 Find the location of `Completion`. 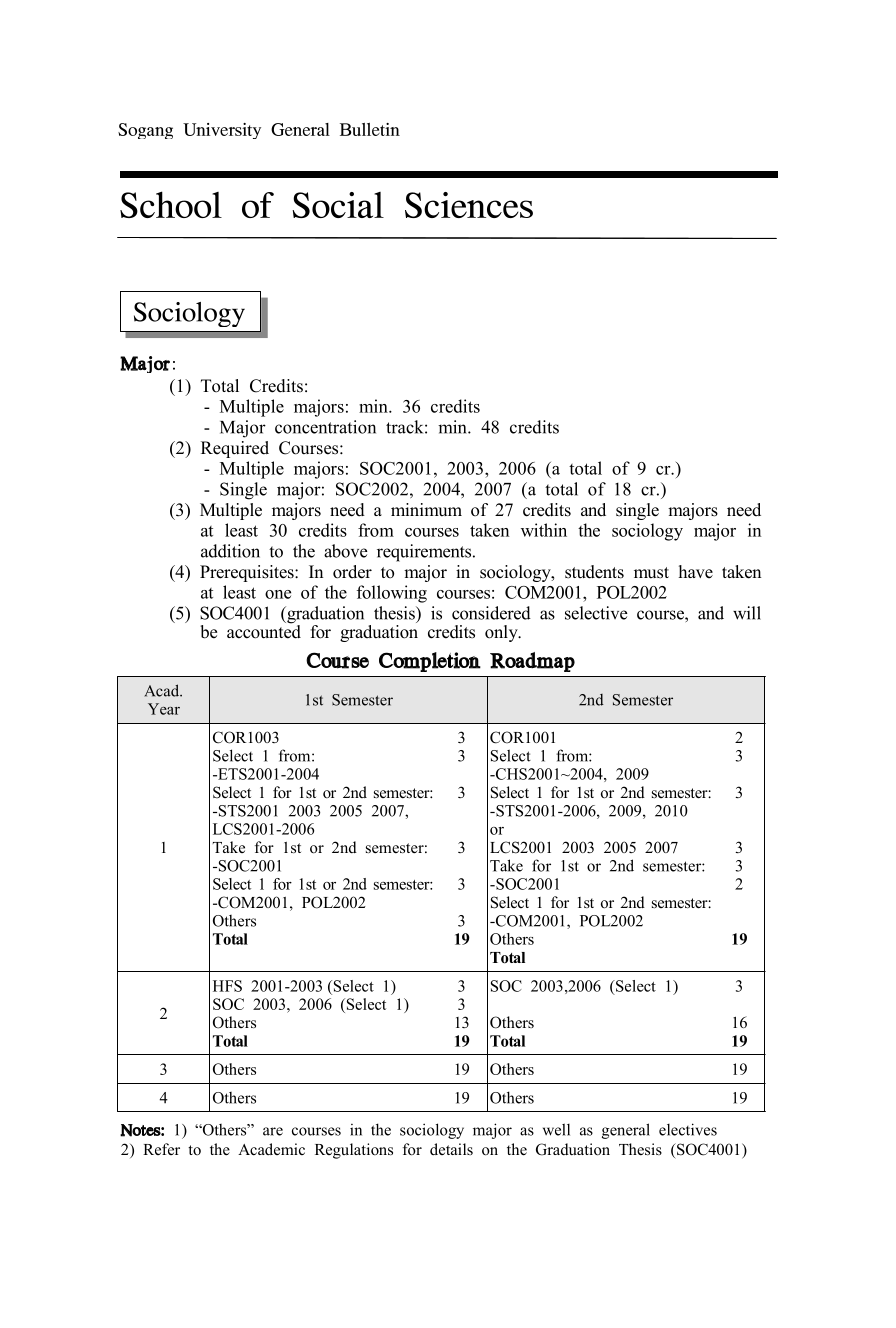

Completion is located at coordinates (435, 662).
